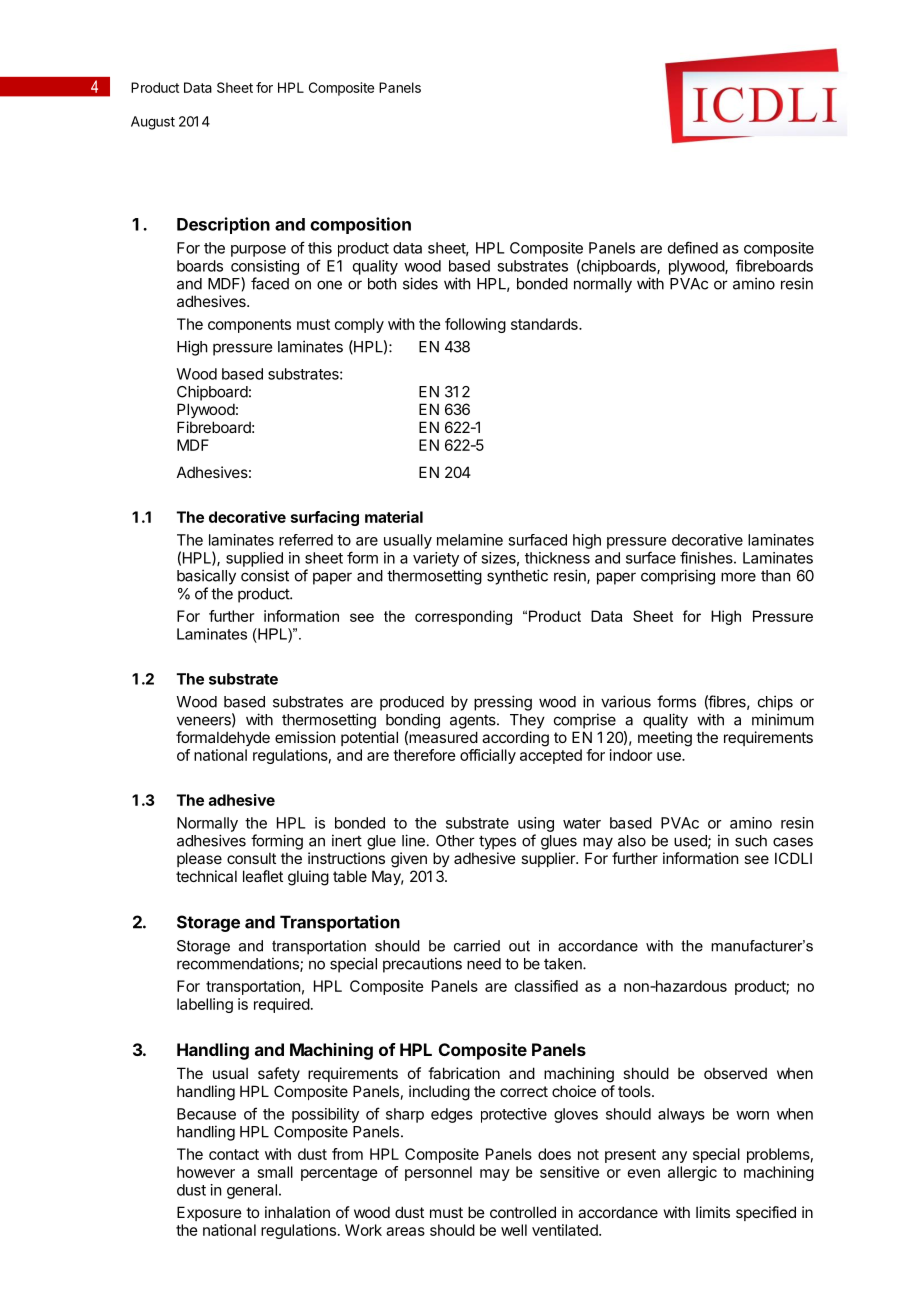  What do you see at coordinates (693, 247) in the document?
I see `defined` at bounding box center [693, 247].
